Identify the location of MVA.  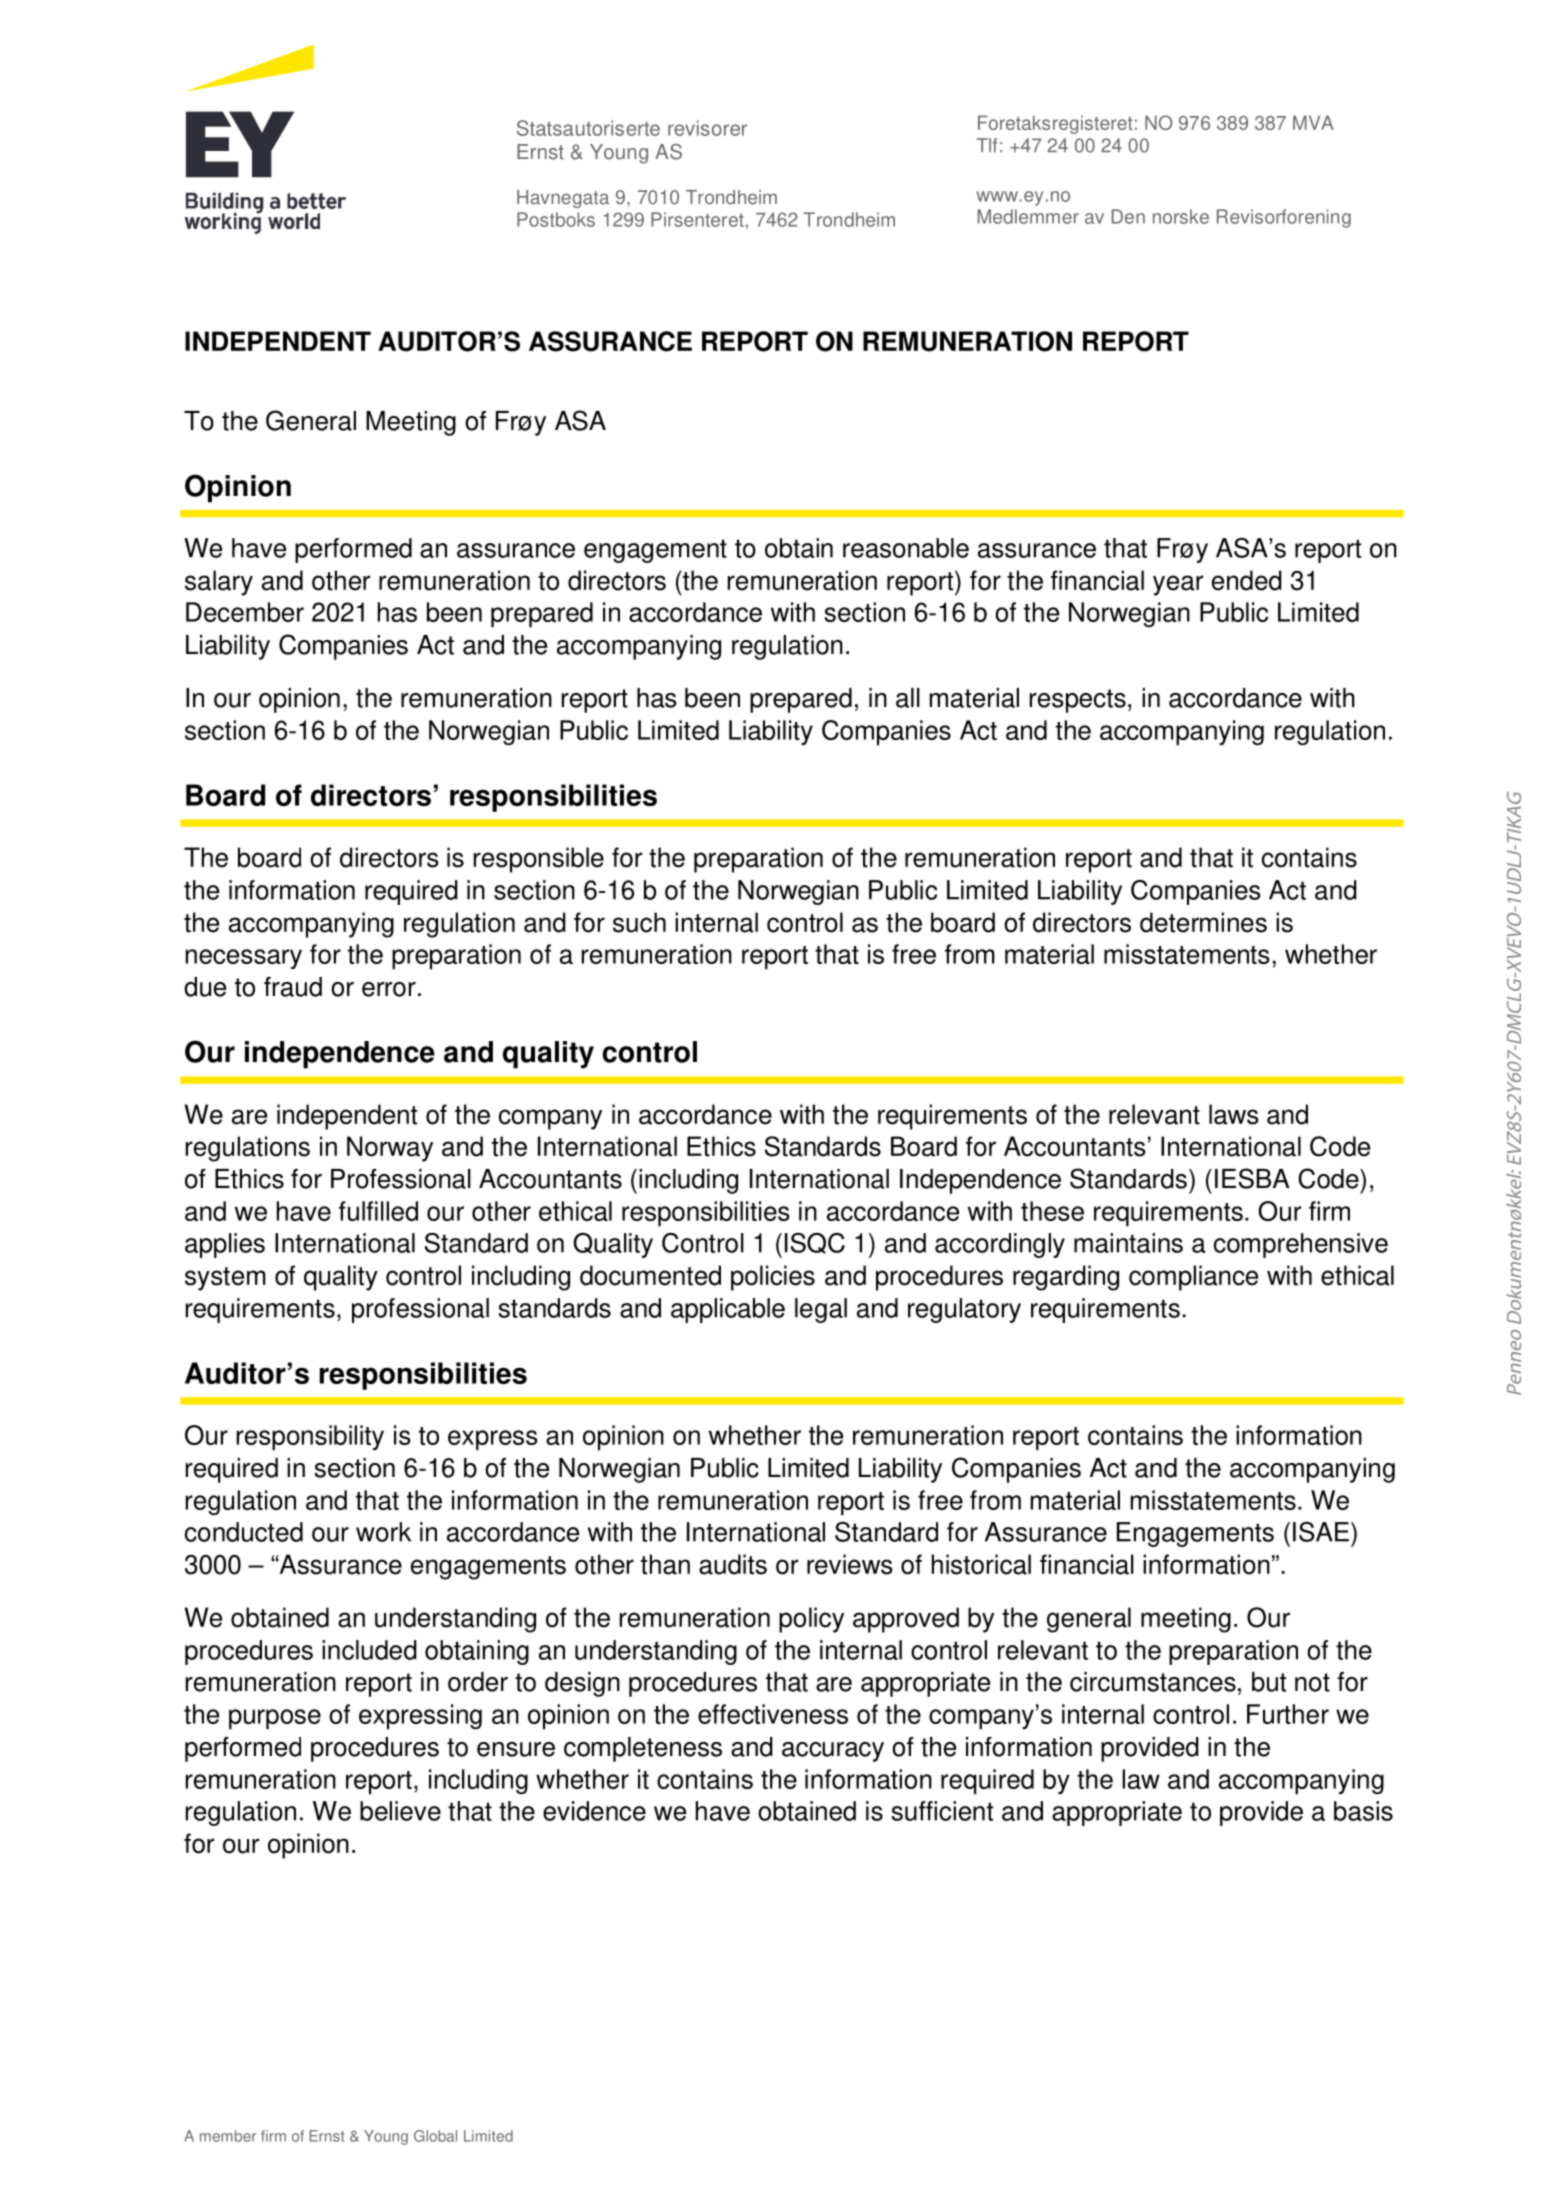
(1313, 122).
